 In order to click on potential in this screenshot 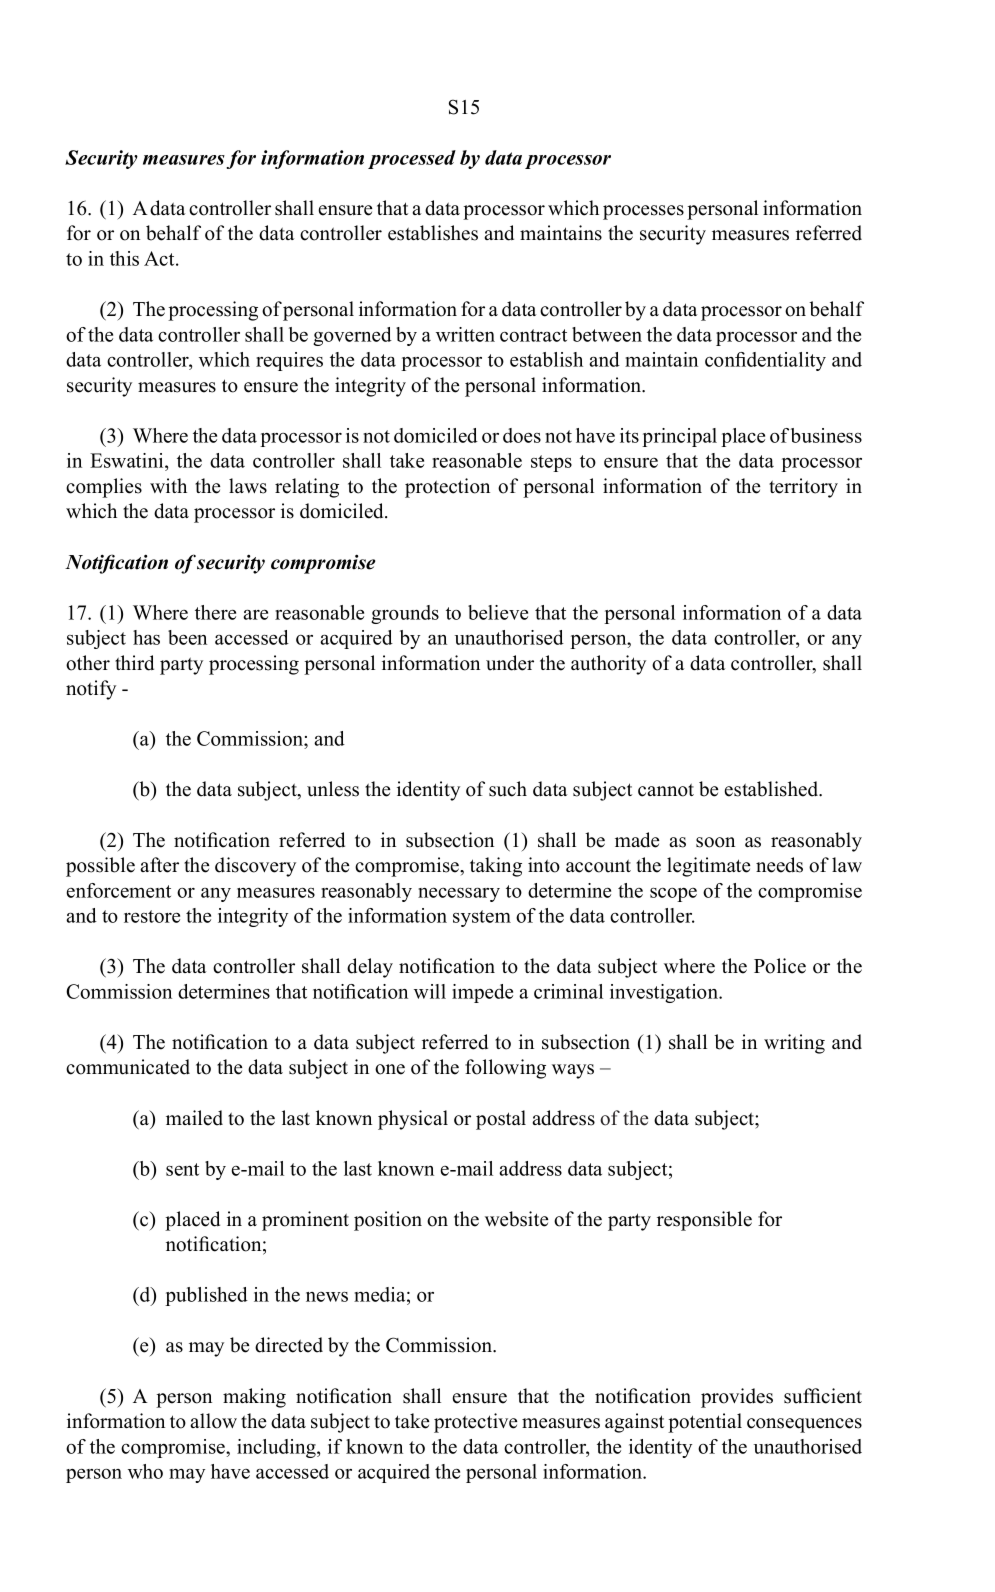, I will do `click(705, 1423)`.
